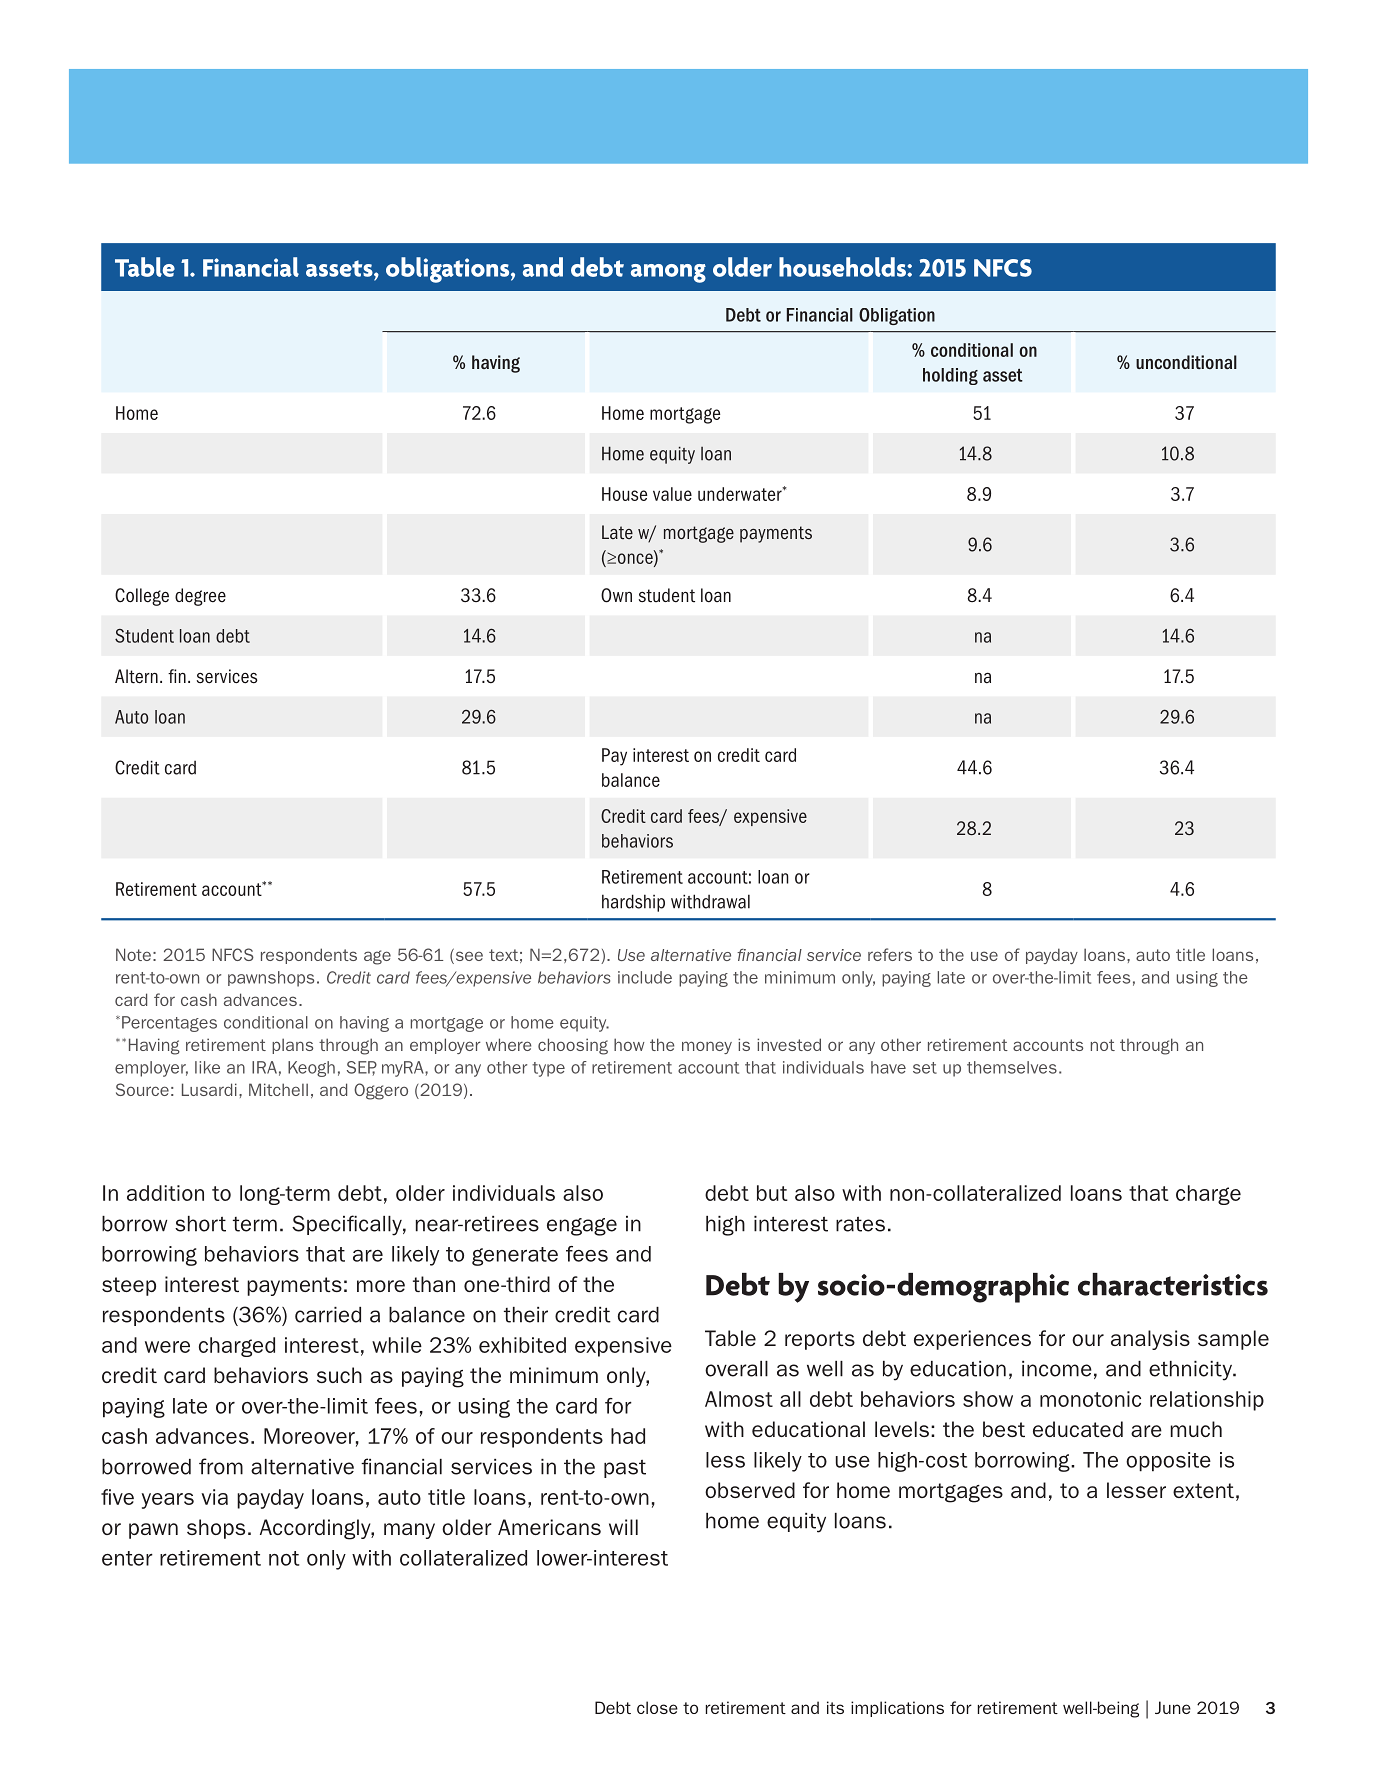 The height and width of the document is (1783, 1377). What do you see at coordinates (328, 1315) in the document?
I see `carried` at bounding box center [328, 1315].
